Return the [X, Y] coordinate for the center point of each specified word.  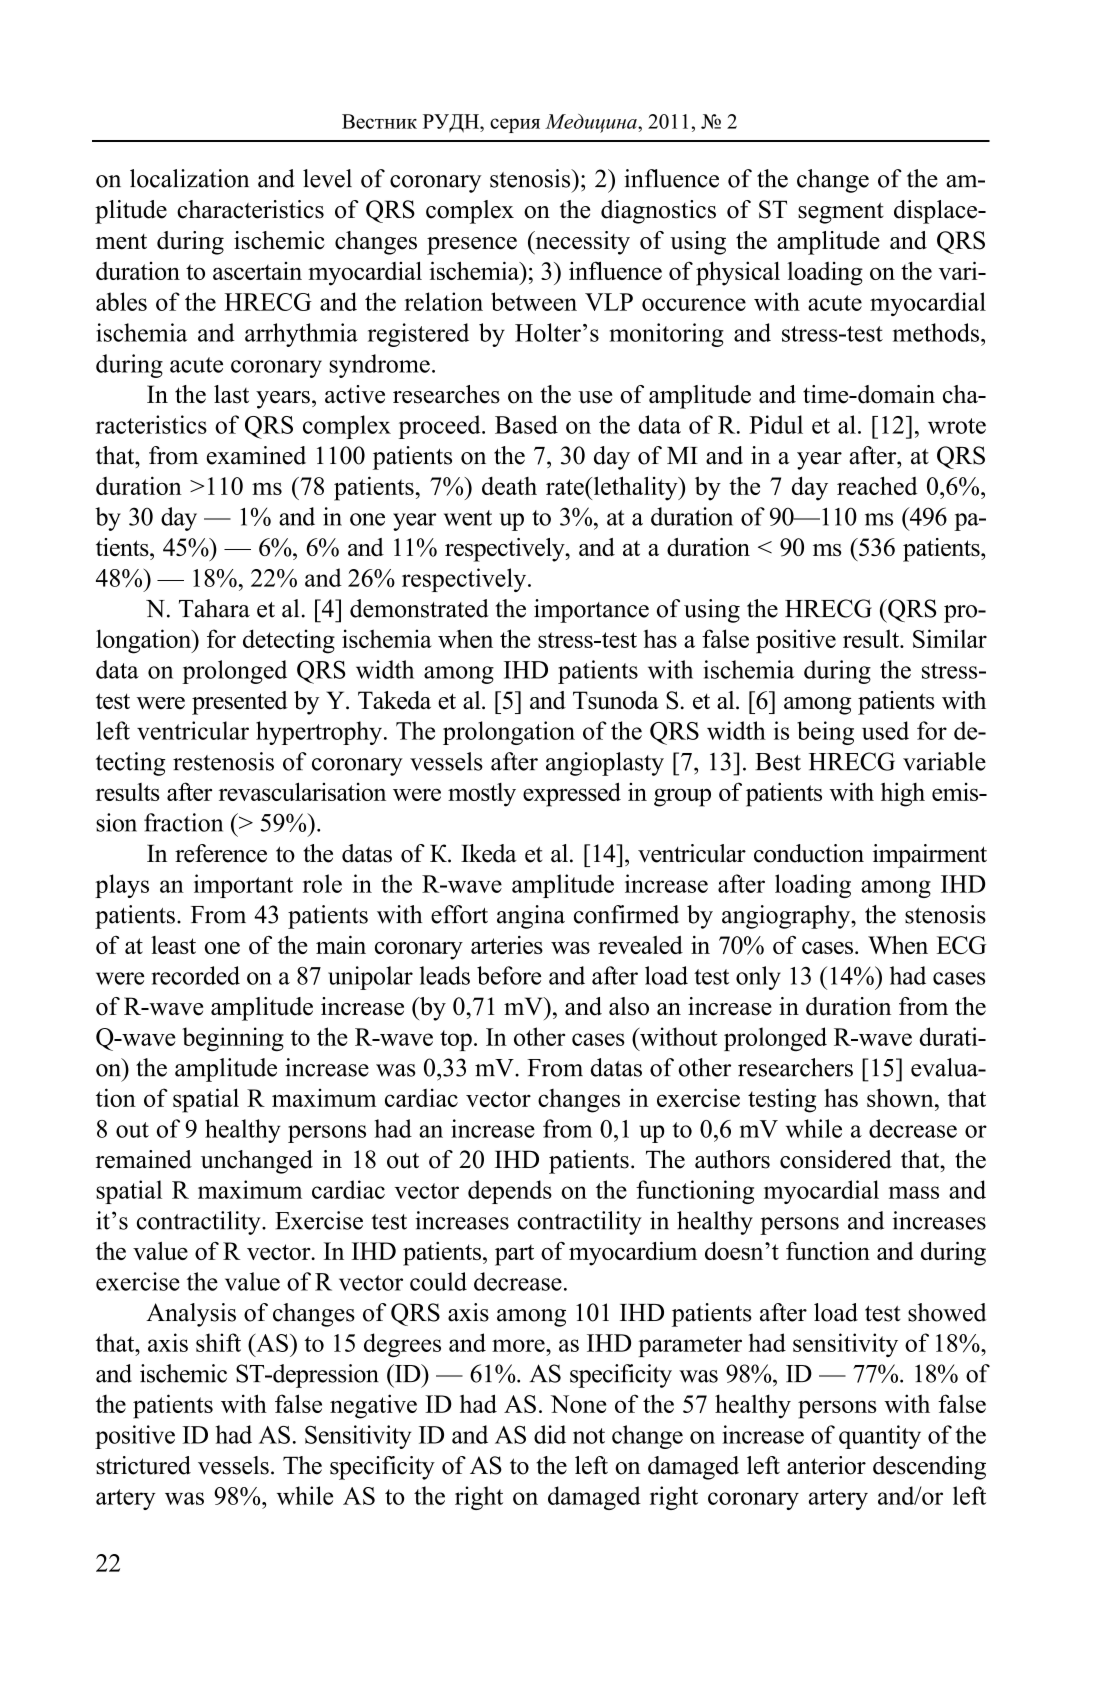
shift [218, 1342]
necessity [581, 243]
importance [591, 611]
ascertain [257, 271]
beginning [233, 1039]
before [509, 975]
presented [240, 703]
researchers [795, 1067]
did [550, 1434]
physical [738, 273]
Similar [950, 638]
